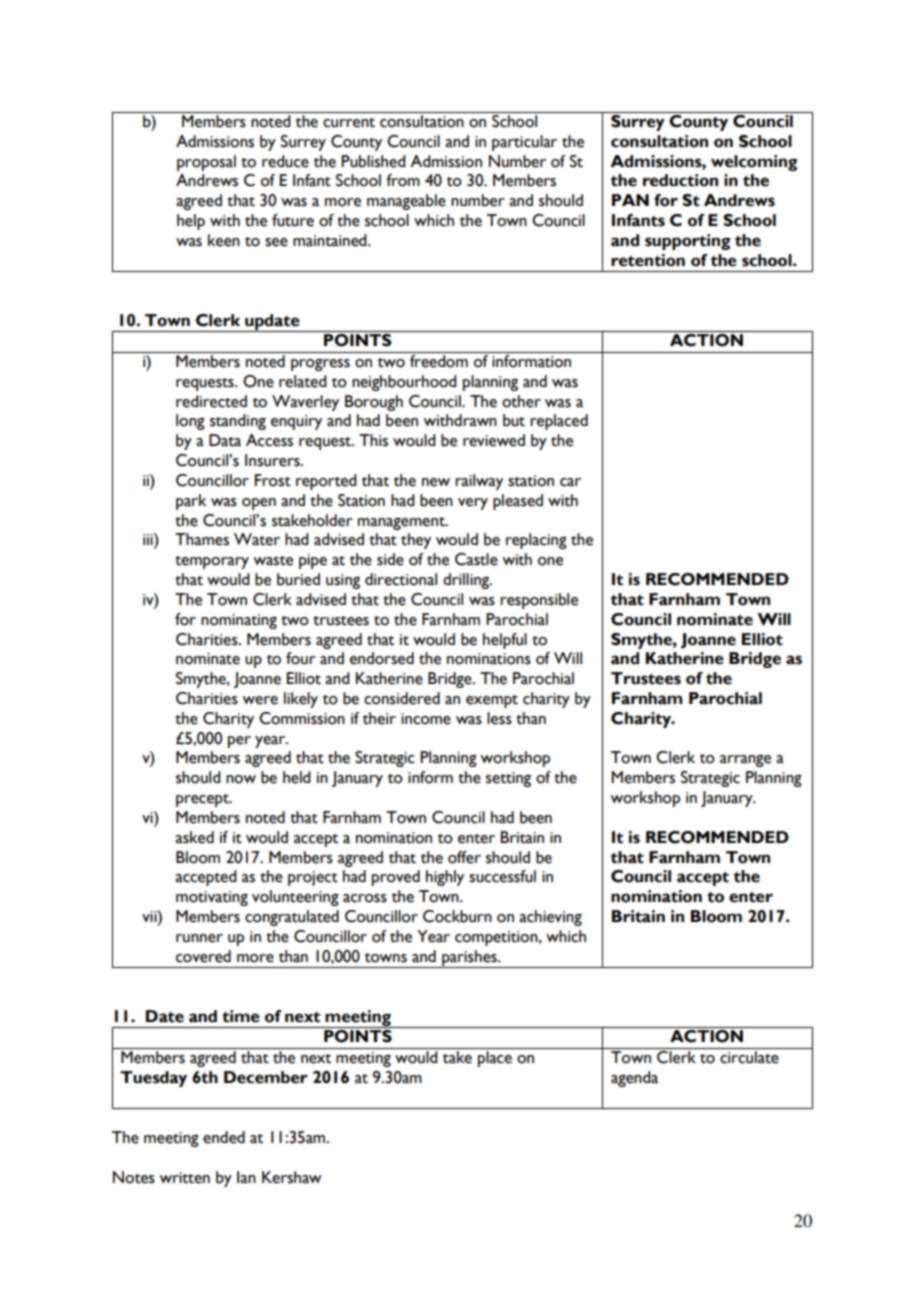  What do you see at coordinates (184, 1178) in the document?
I see `written` at bounding box center [184, 1178].
